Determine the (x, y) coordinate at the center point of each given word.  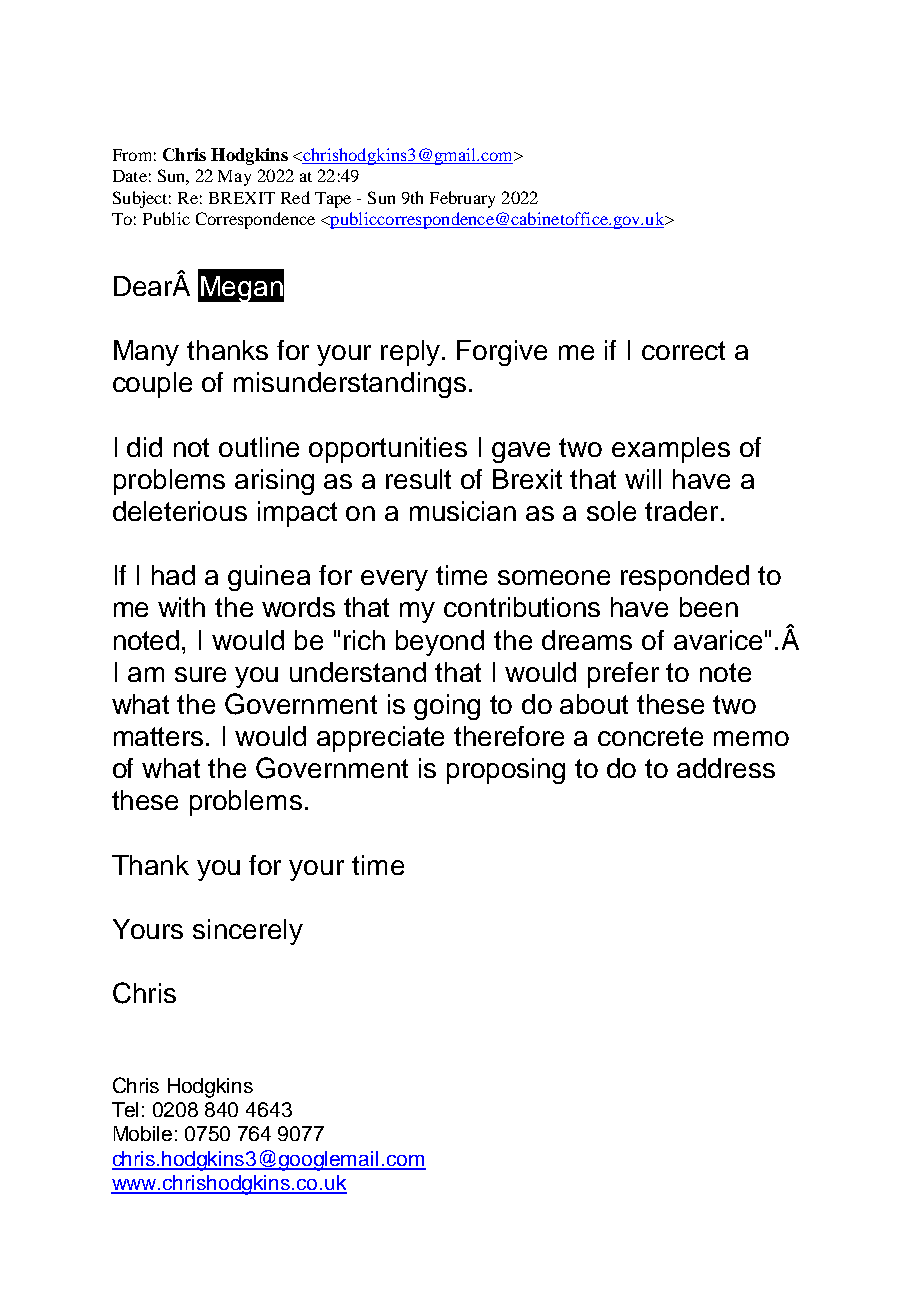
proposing (506, 771)
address (726, 768)
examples (671, 450)
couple (152, 385)
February (462, 199)
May (234, 178)
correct (683, 350)
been (709, 607)
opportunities (388, 450)
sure (200, 674)
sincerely (248, 932)
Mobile (143, 1133)
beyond (440, 643)
